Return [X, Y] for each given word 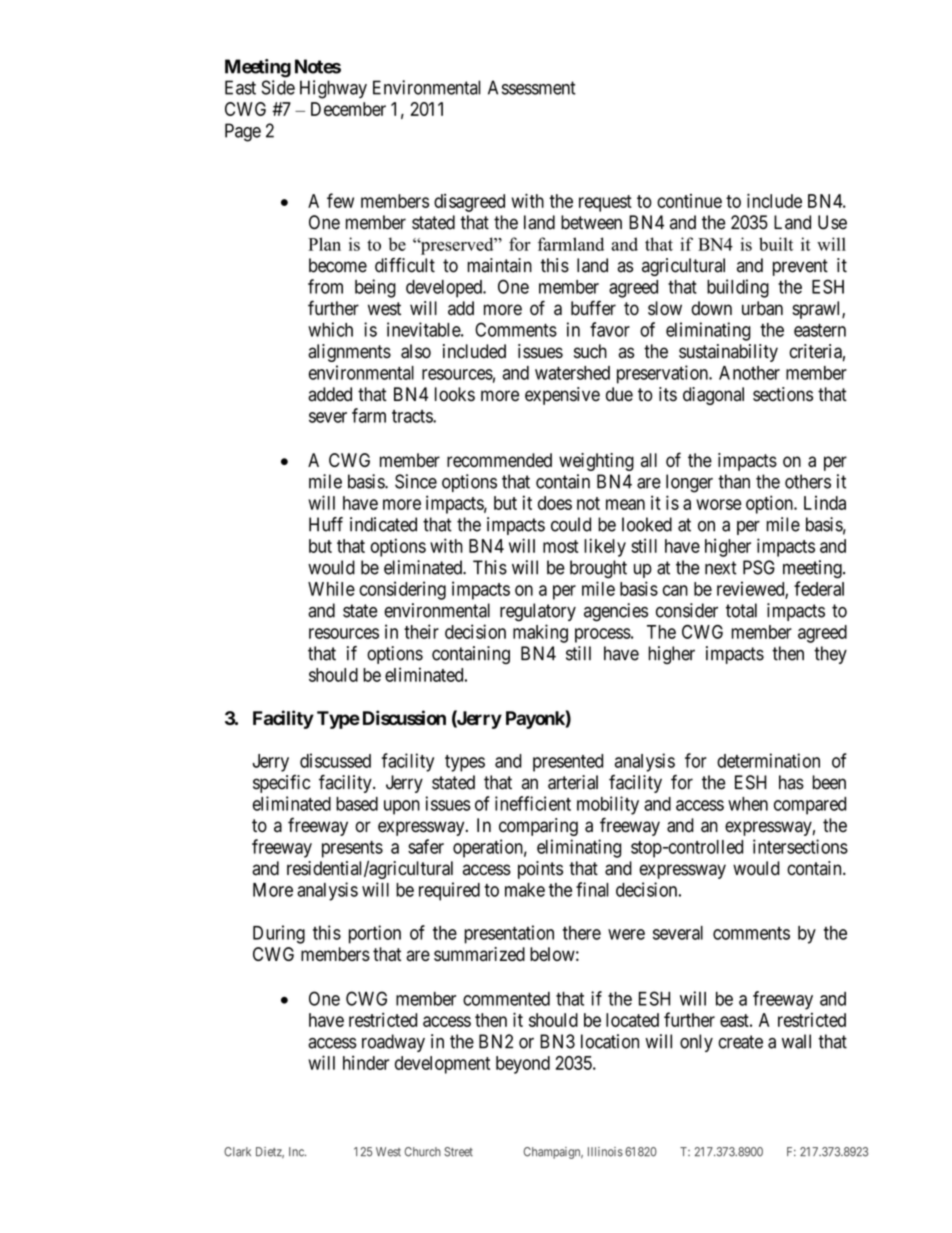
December [348, 109]
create [740, 1042]
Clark [237, 1152]
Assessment [532, 87]
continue [689, 201]
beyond [523, 1065]
